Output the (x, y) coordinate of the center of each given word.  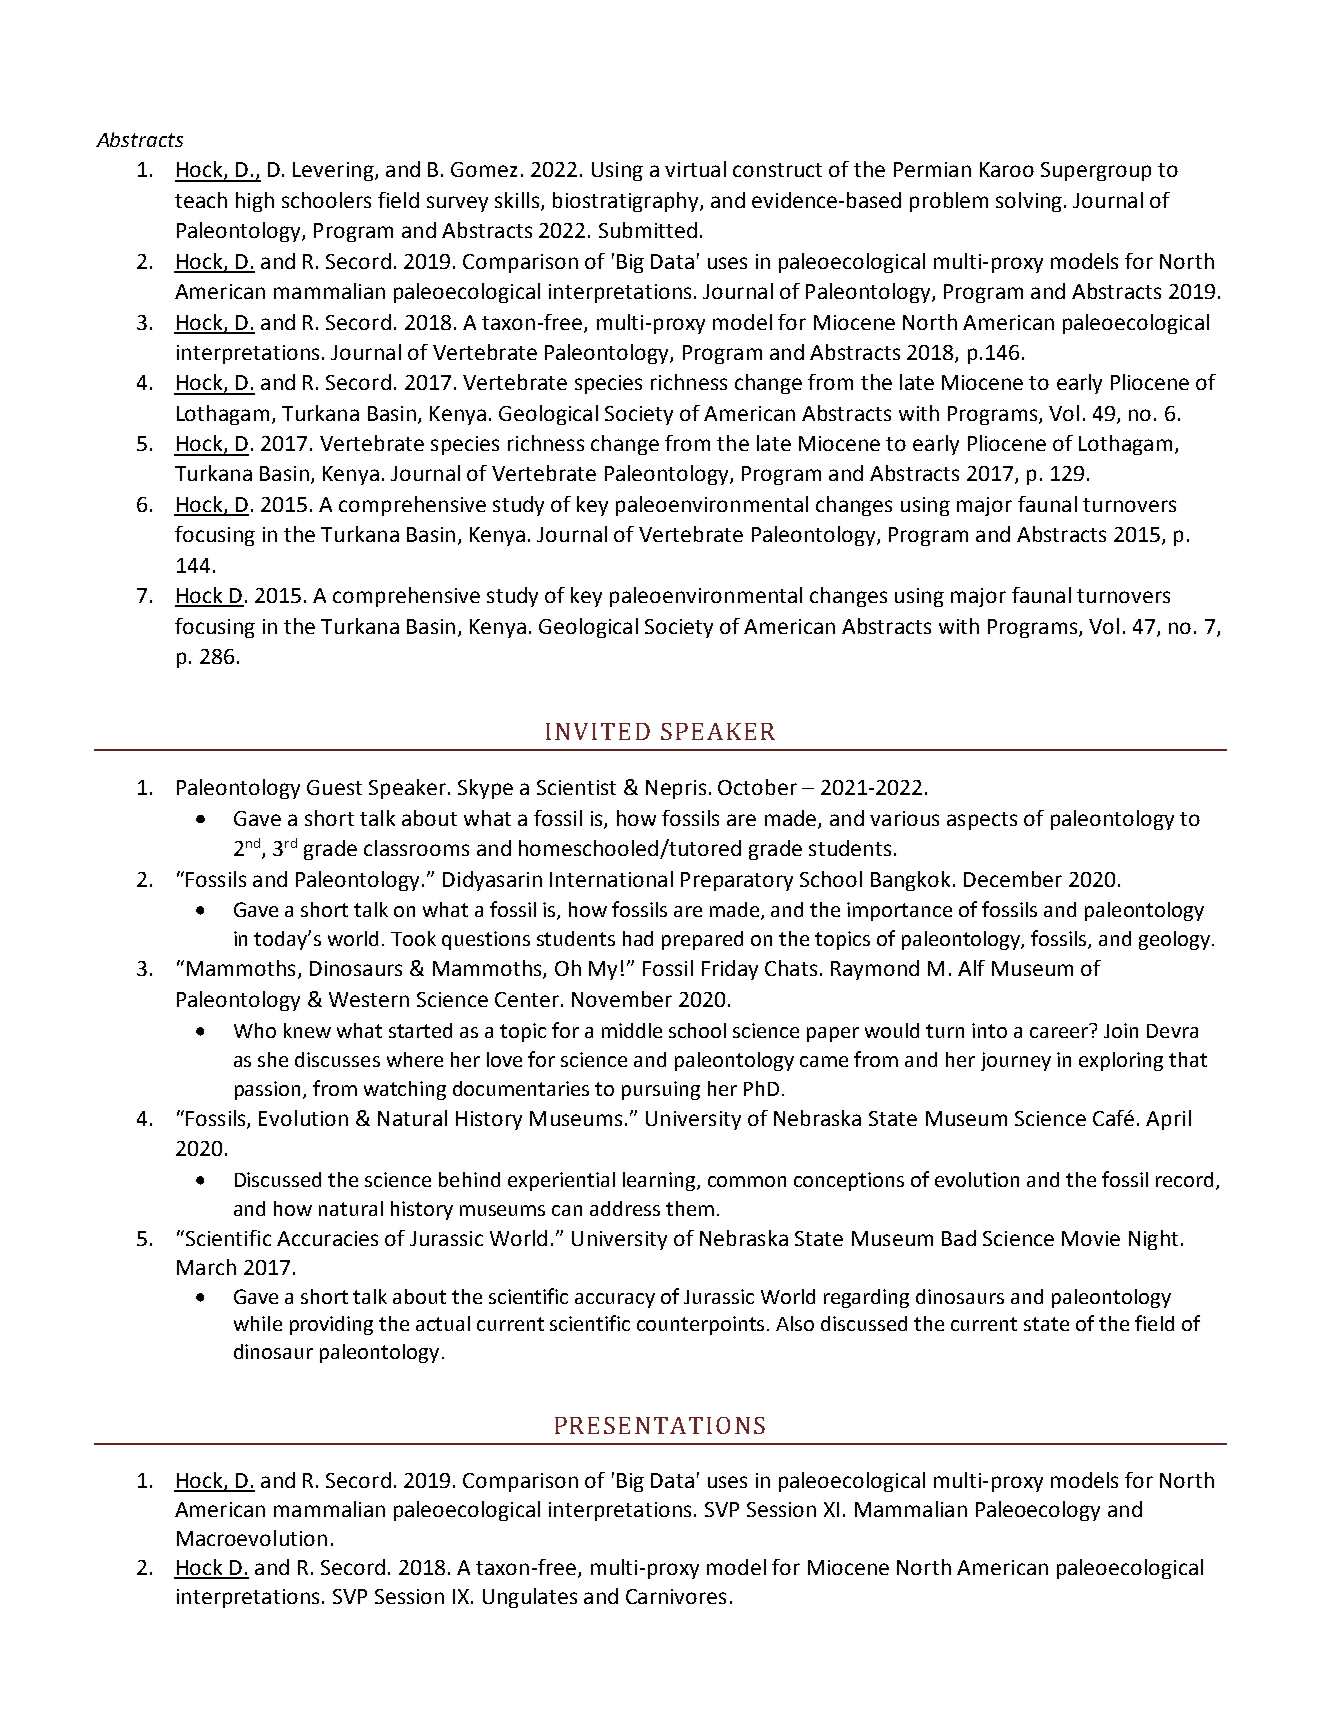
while (258, 1323)
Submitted (648, 230)
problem (949, 202)
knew (307, 1030)
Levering (334, 171)
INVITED (598, 731)
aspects (982, 821)
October (757, 787)
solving (1029, 202)
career (1060, 1031)
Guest (334, 787)
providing (331, 1325)
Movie (1091, 1238)
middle (632, 1030)
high (255, 202)
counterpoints (702, 1325)
